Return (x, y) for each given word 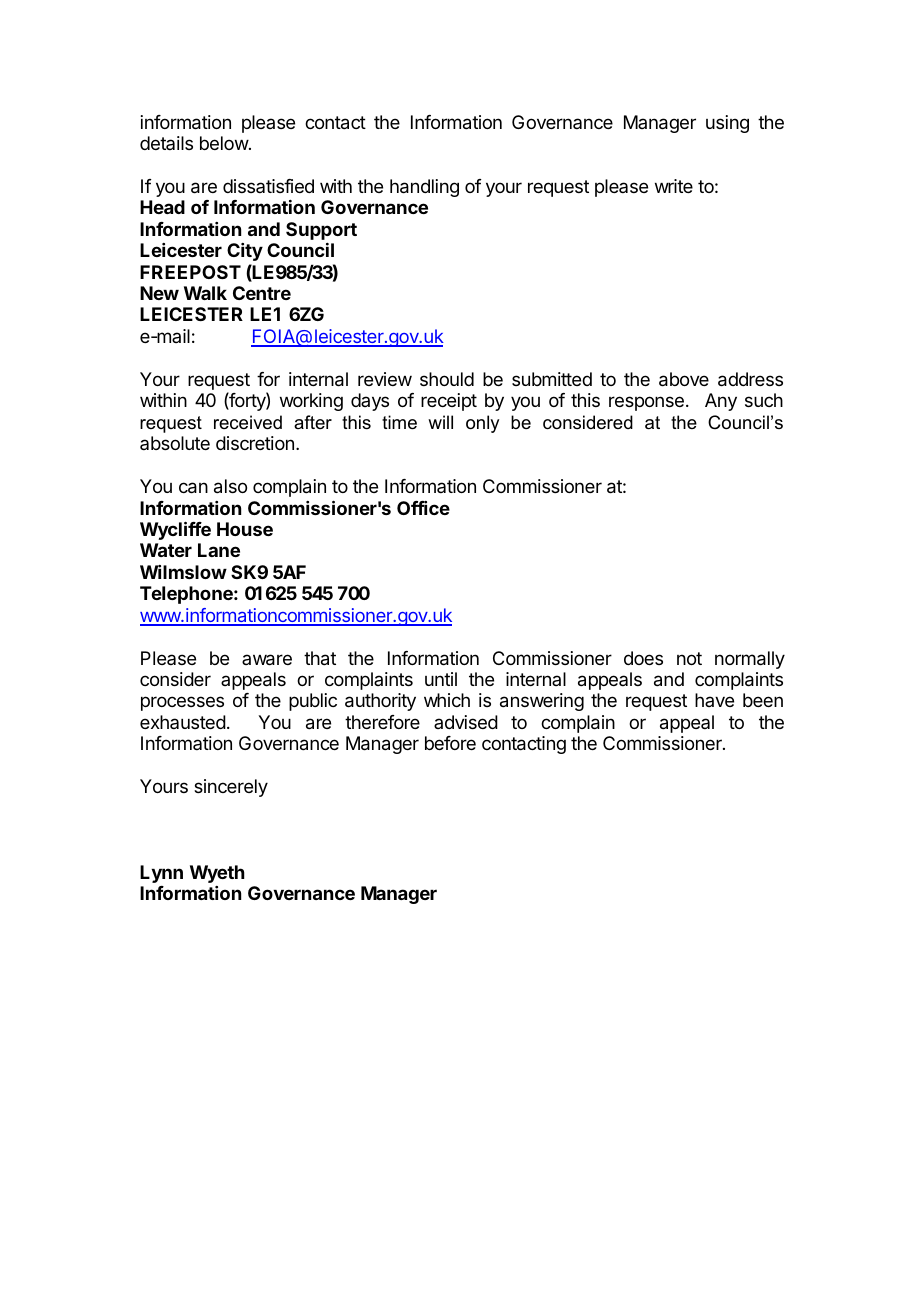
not (689, 658)
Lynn (161, 874)
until (441, 679)
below (225, 143)
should (447, 379)
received (248, 422)
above (684, 379)
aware (267, 660)
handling (424, 188)
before (450, 743)
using (727, 124)
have (714, 700)
